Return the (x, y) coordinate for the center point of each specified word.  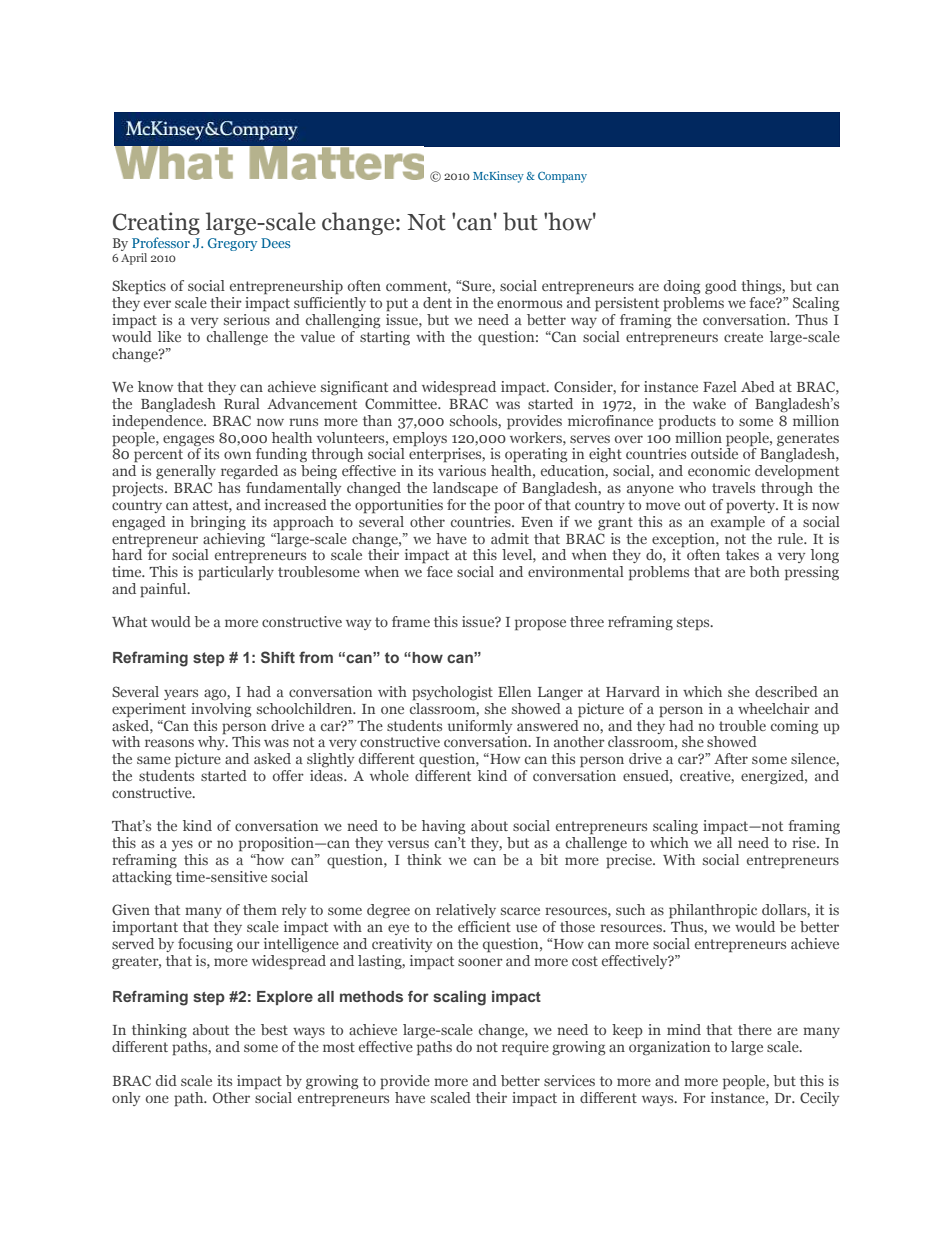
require (525, 1048)
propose (540, 625)
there (755, 1029)
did (166, 1080)
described (786, 691)
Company (562, 177)
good (721, 287)
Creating (156, 225)
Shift (278, 657)
